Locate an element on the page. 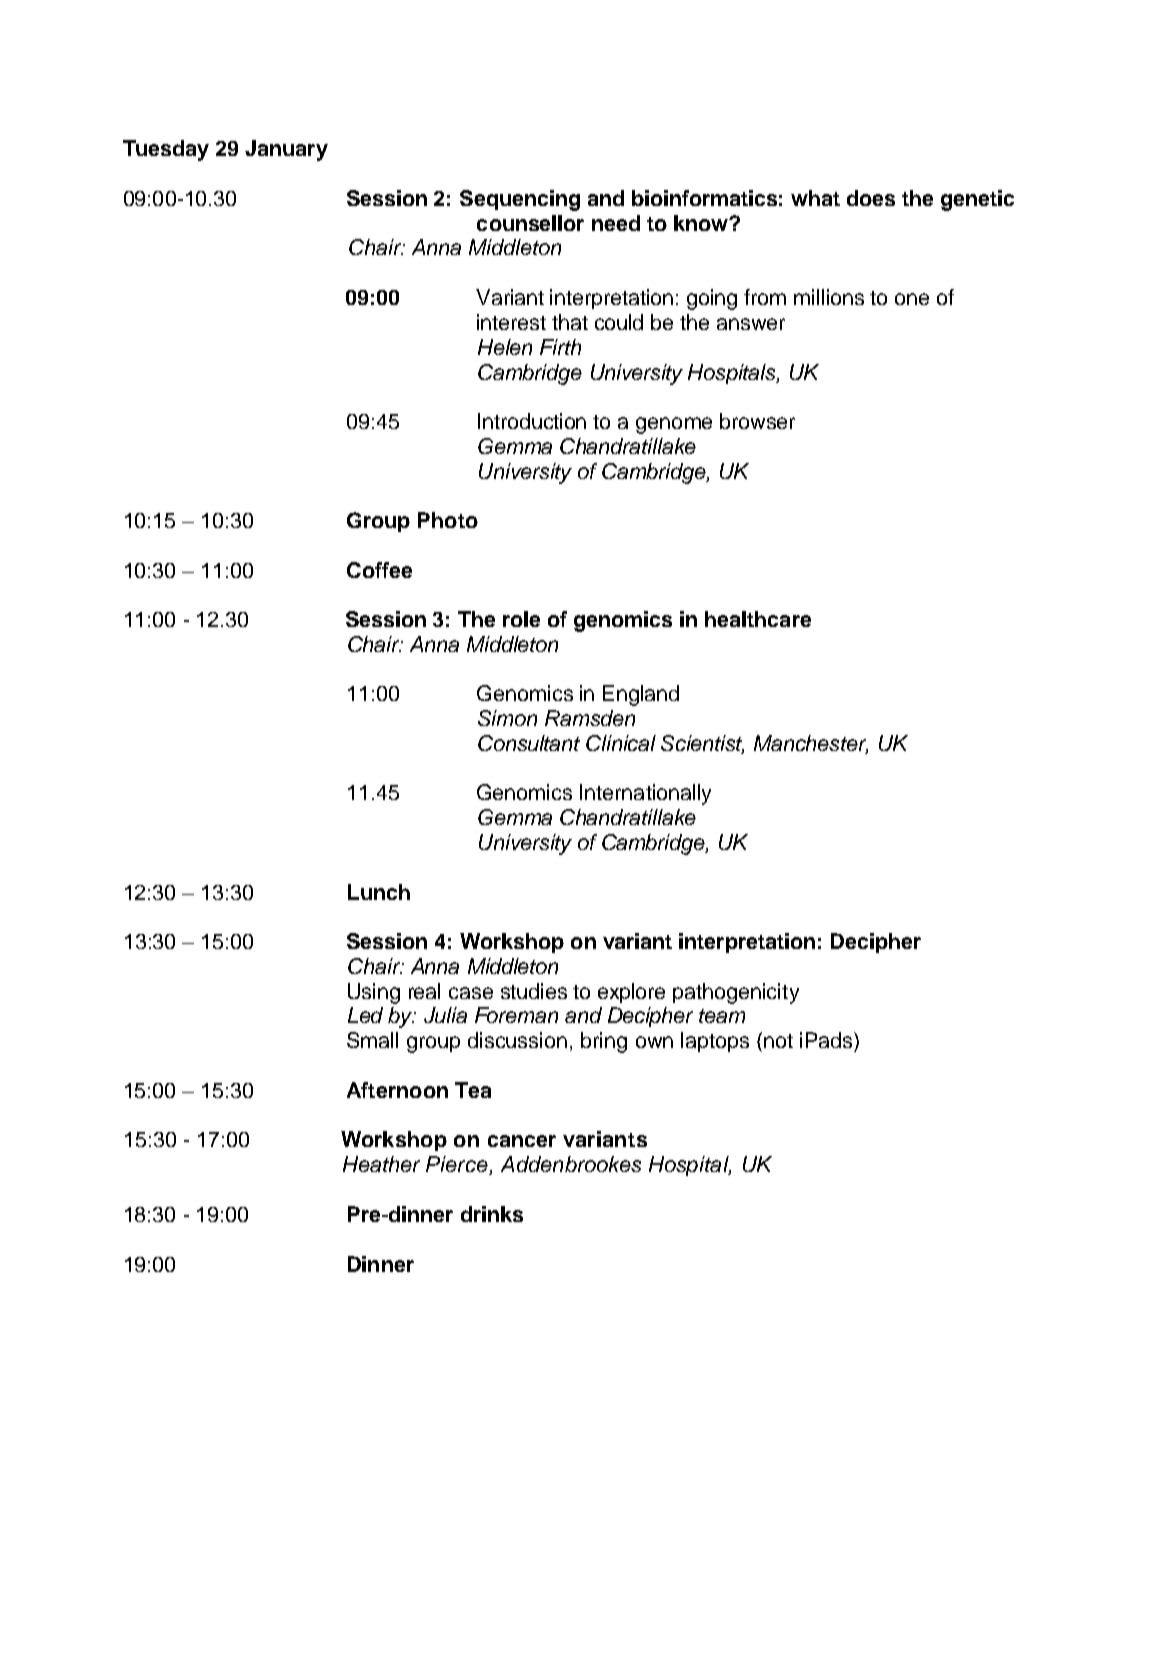  Manchester is located at coordinates (811, 744).
